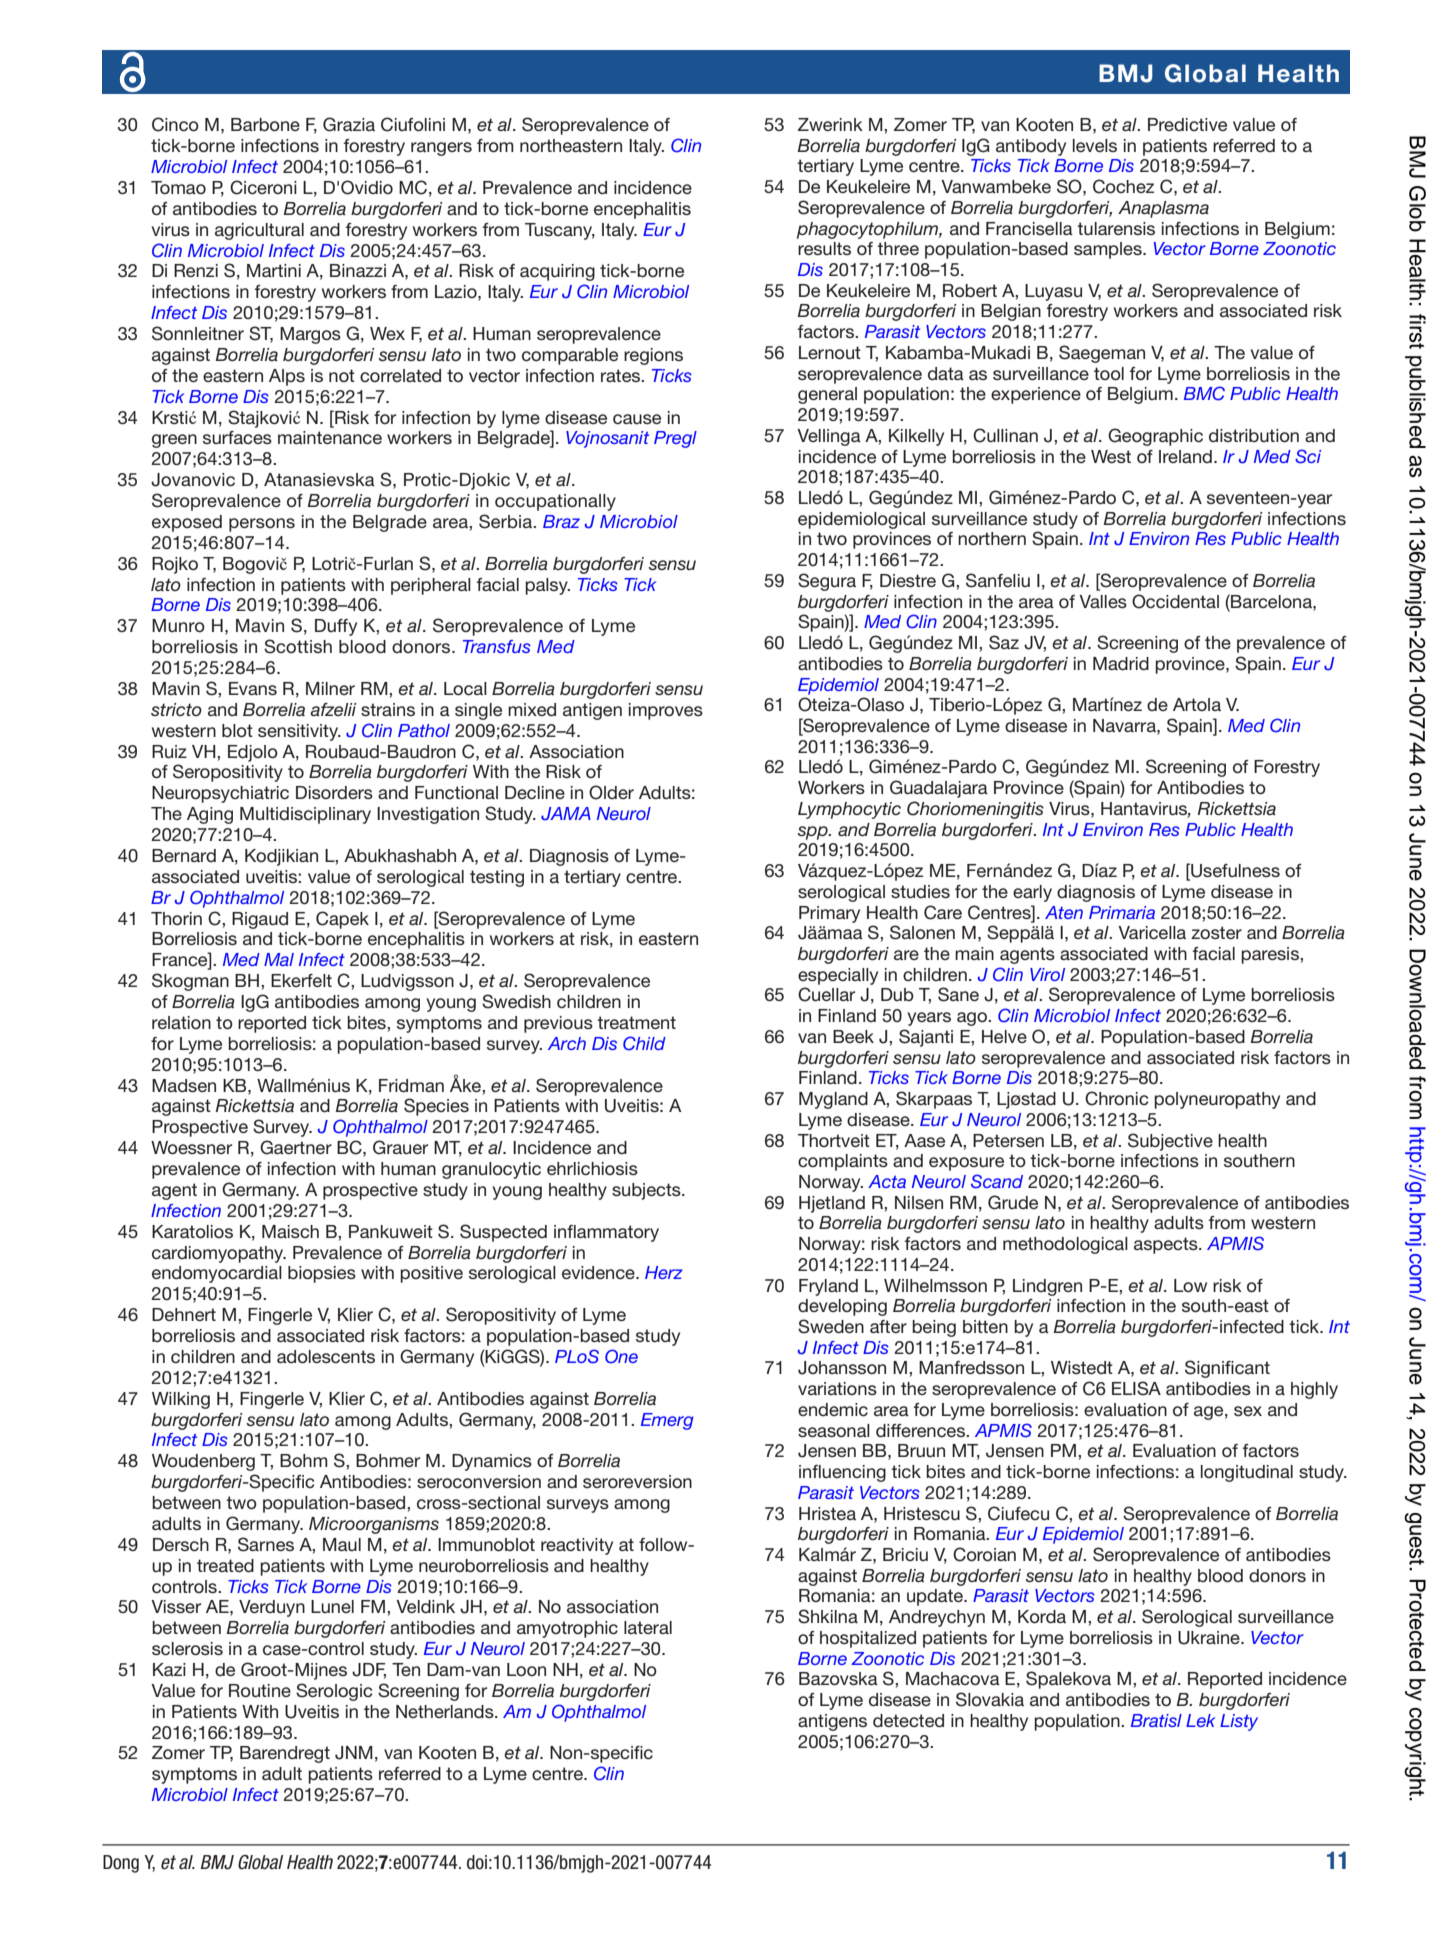 The width and height of the screenshot is (1452, 1936). I want to click on aspects, so click(1167, 1245).
